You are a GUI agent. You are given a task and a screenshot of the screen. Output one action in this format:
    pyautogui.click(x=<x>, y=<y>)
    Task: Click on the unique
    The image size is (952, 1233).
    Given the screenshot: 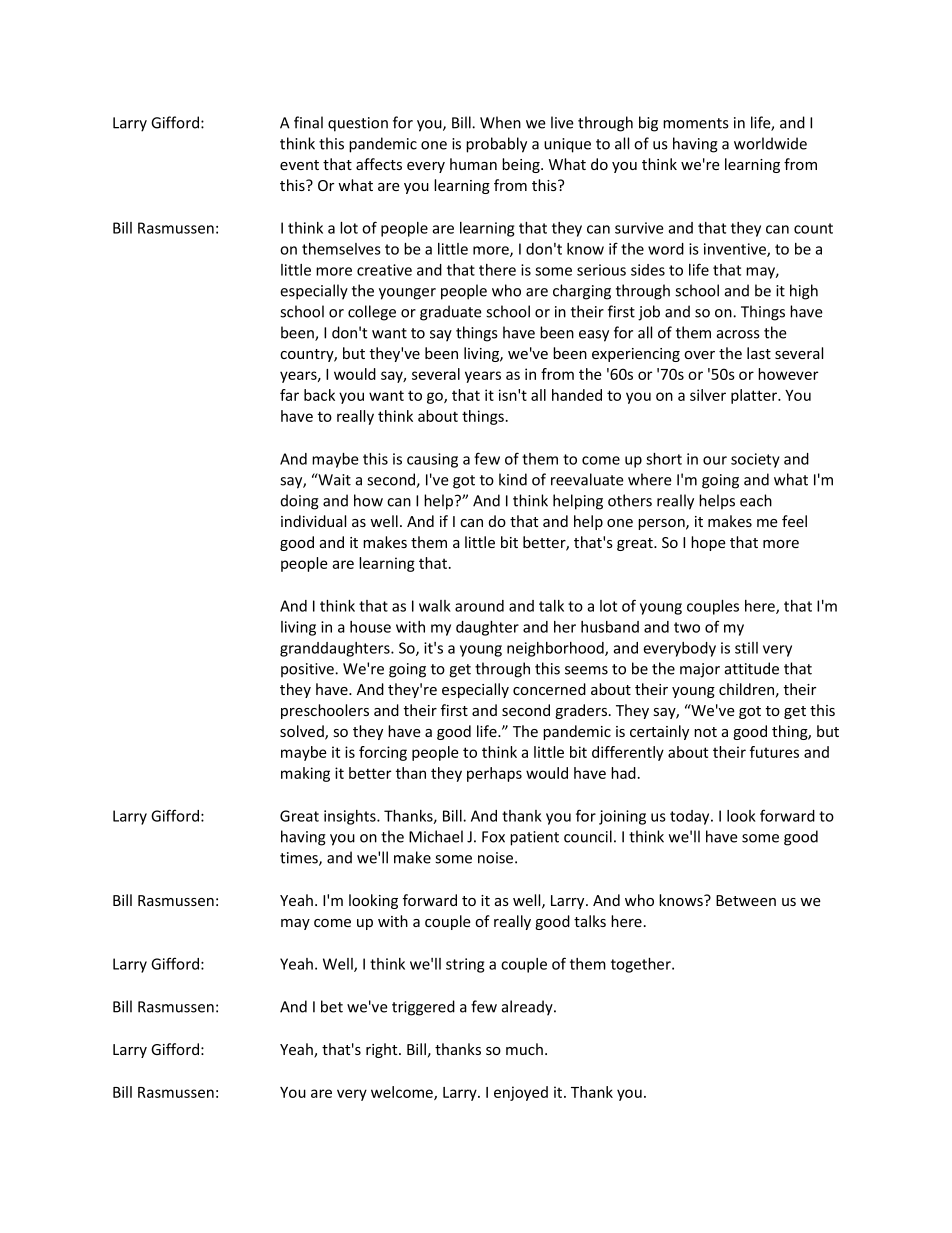 What is the action you would take?
    pyautogui.click(x=567, y=145)
